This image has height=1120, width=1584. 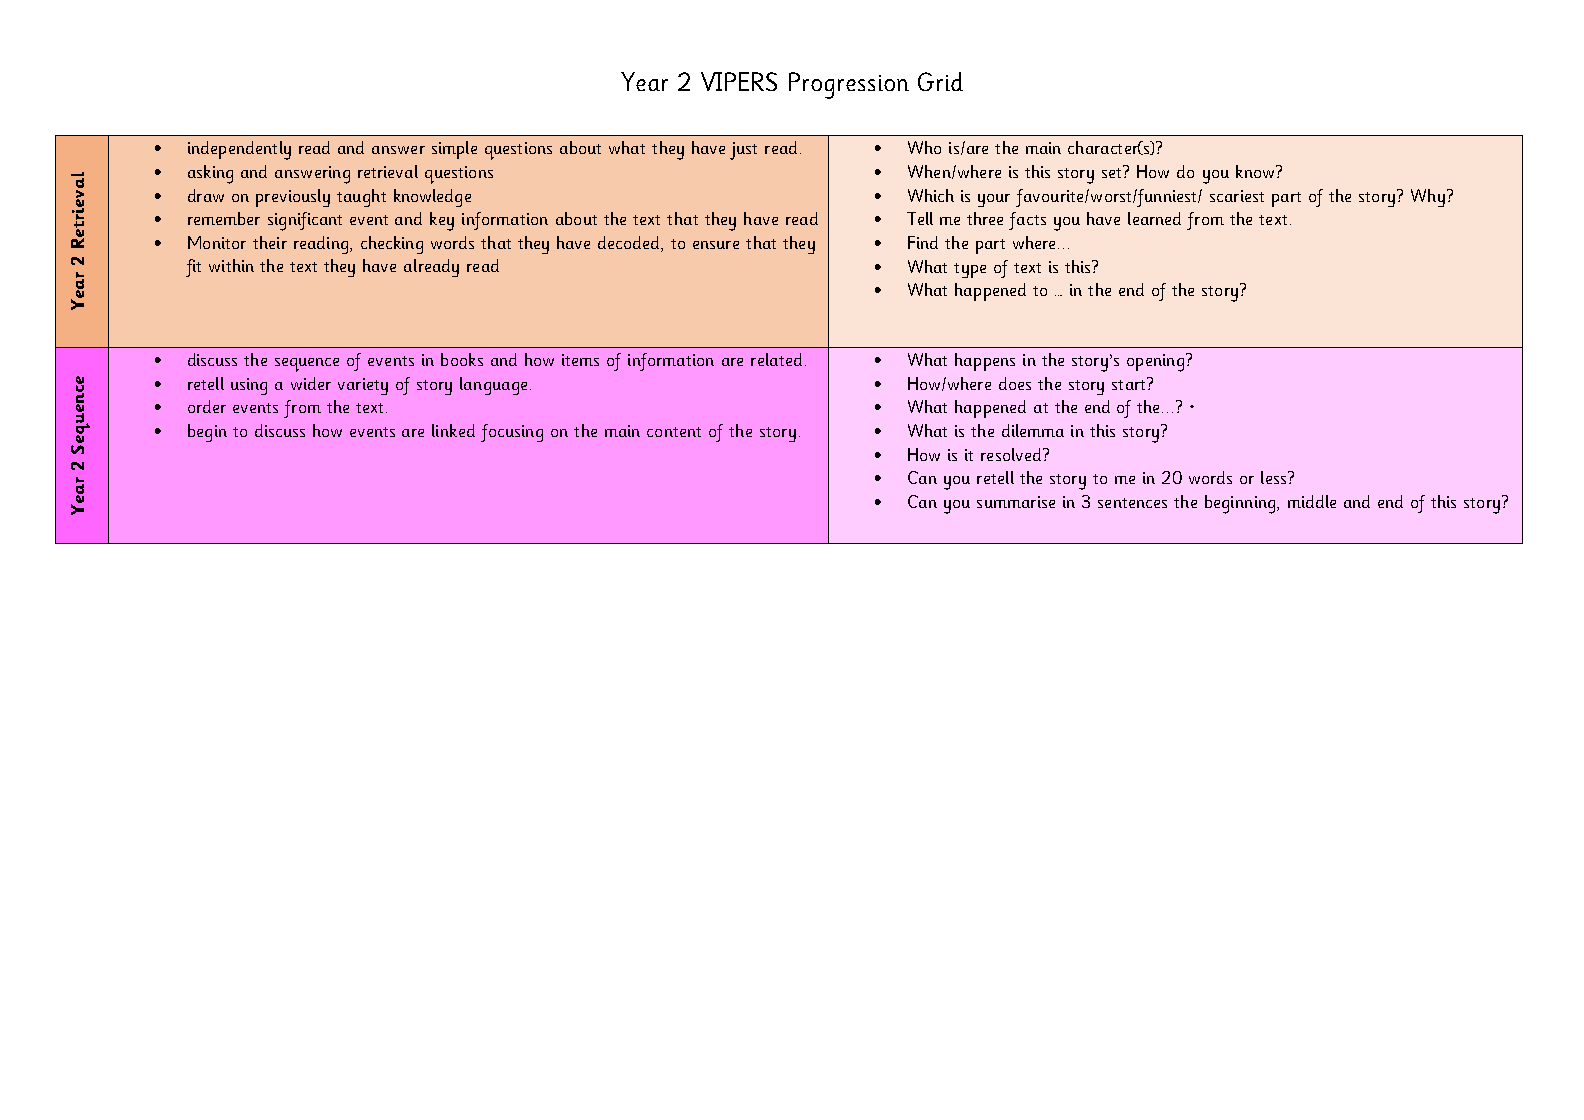 What do you see at coordinates (940, 81) in the image?
I see `Grid` at bounding box center [940, 81].
